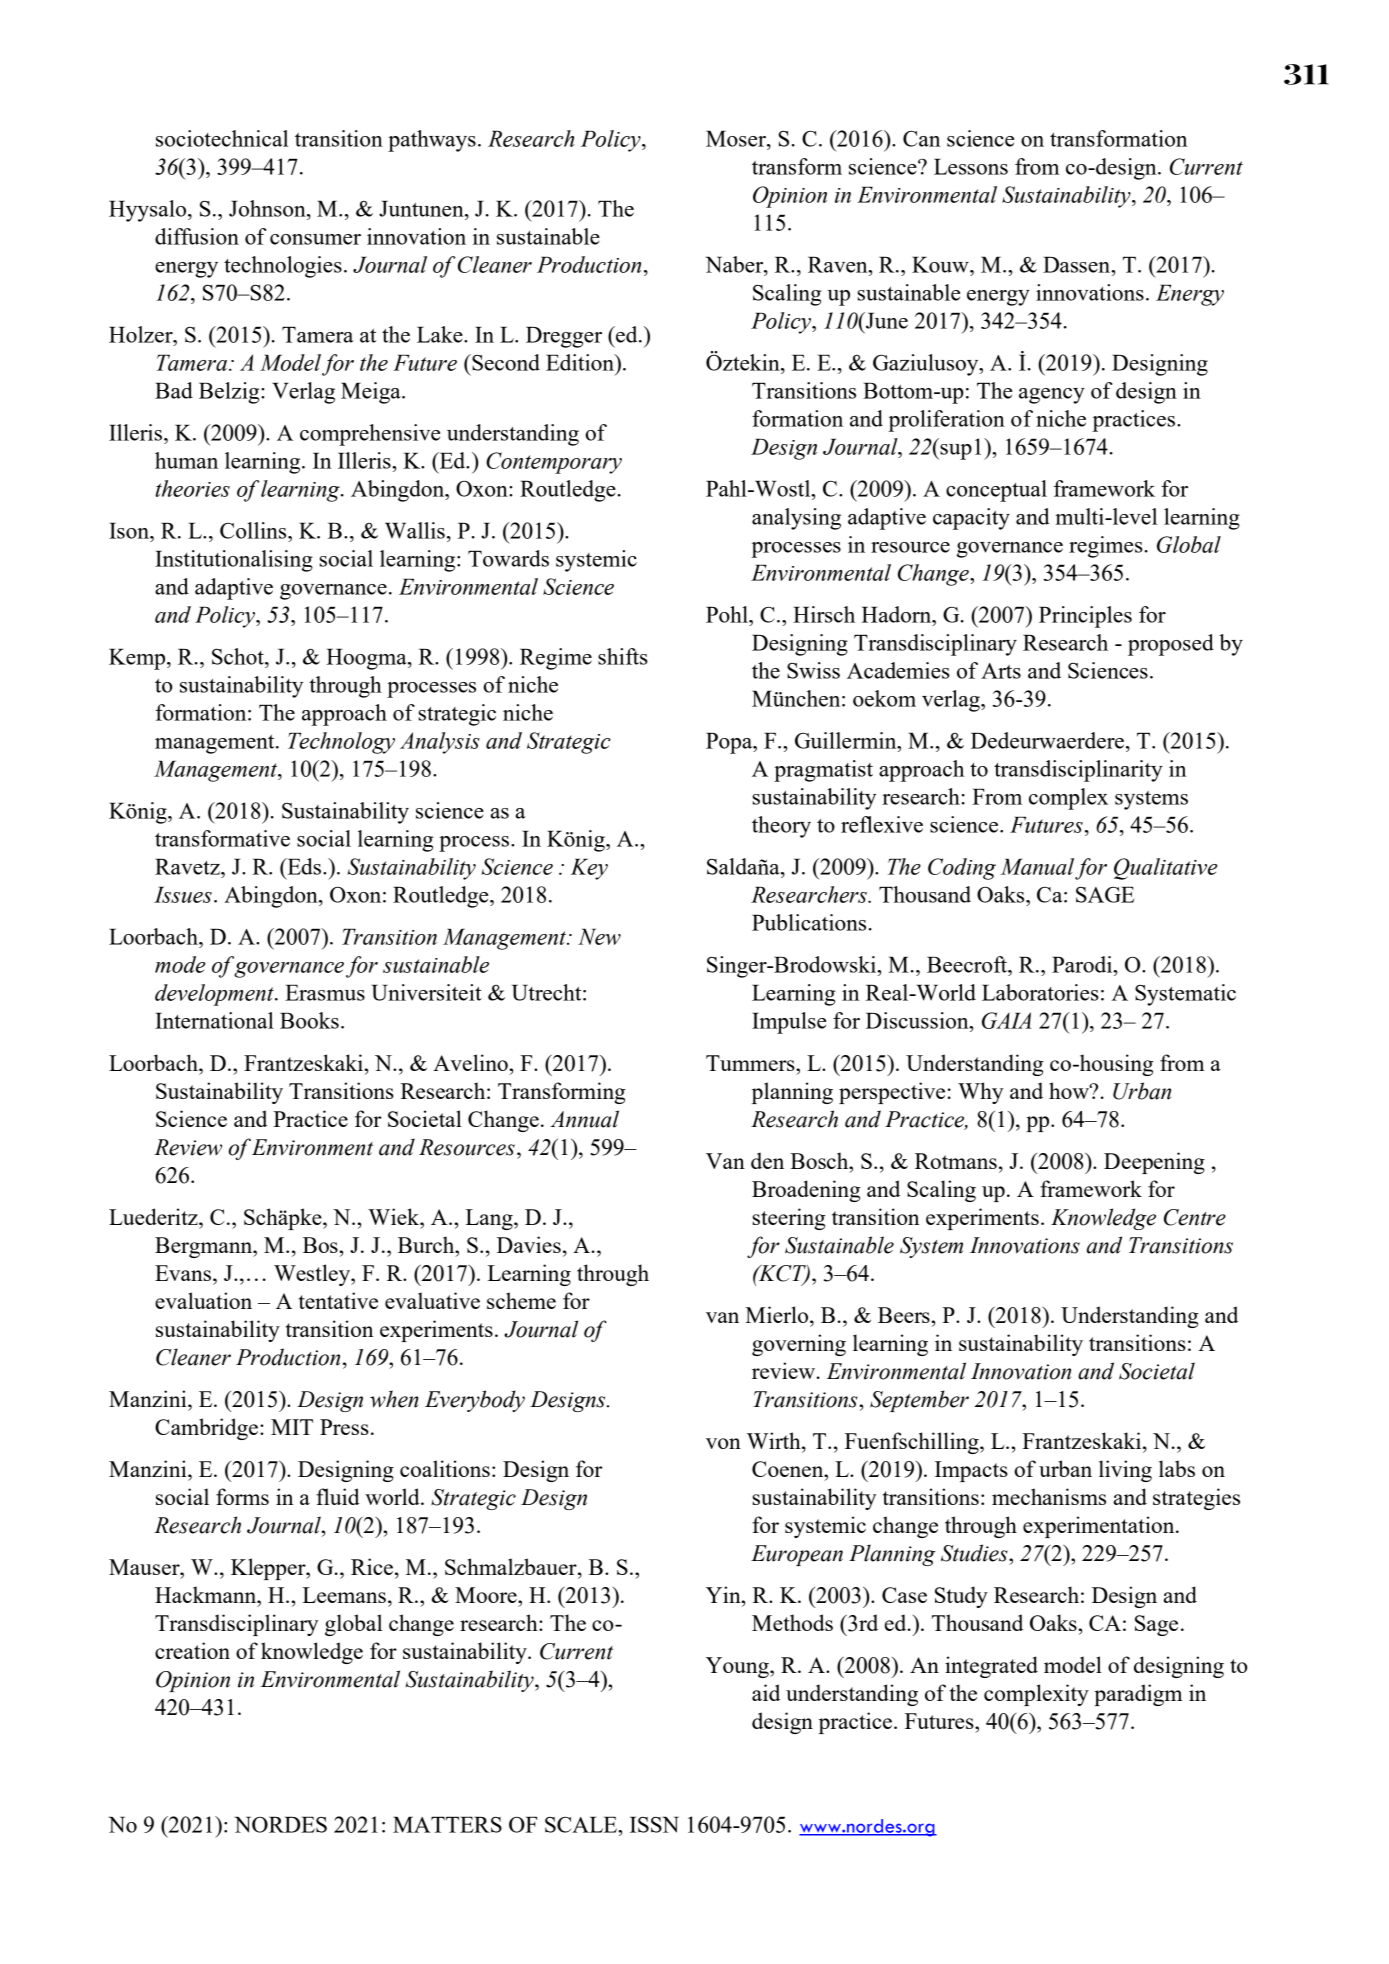  What do you see at coordinates (268, 208) in the screenshot?
I see `Johnson` at bounding box center [268, 208].
